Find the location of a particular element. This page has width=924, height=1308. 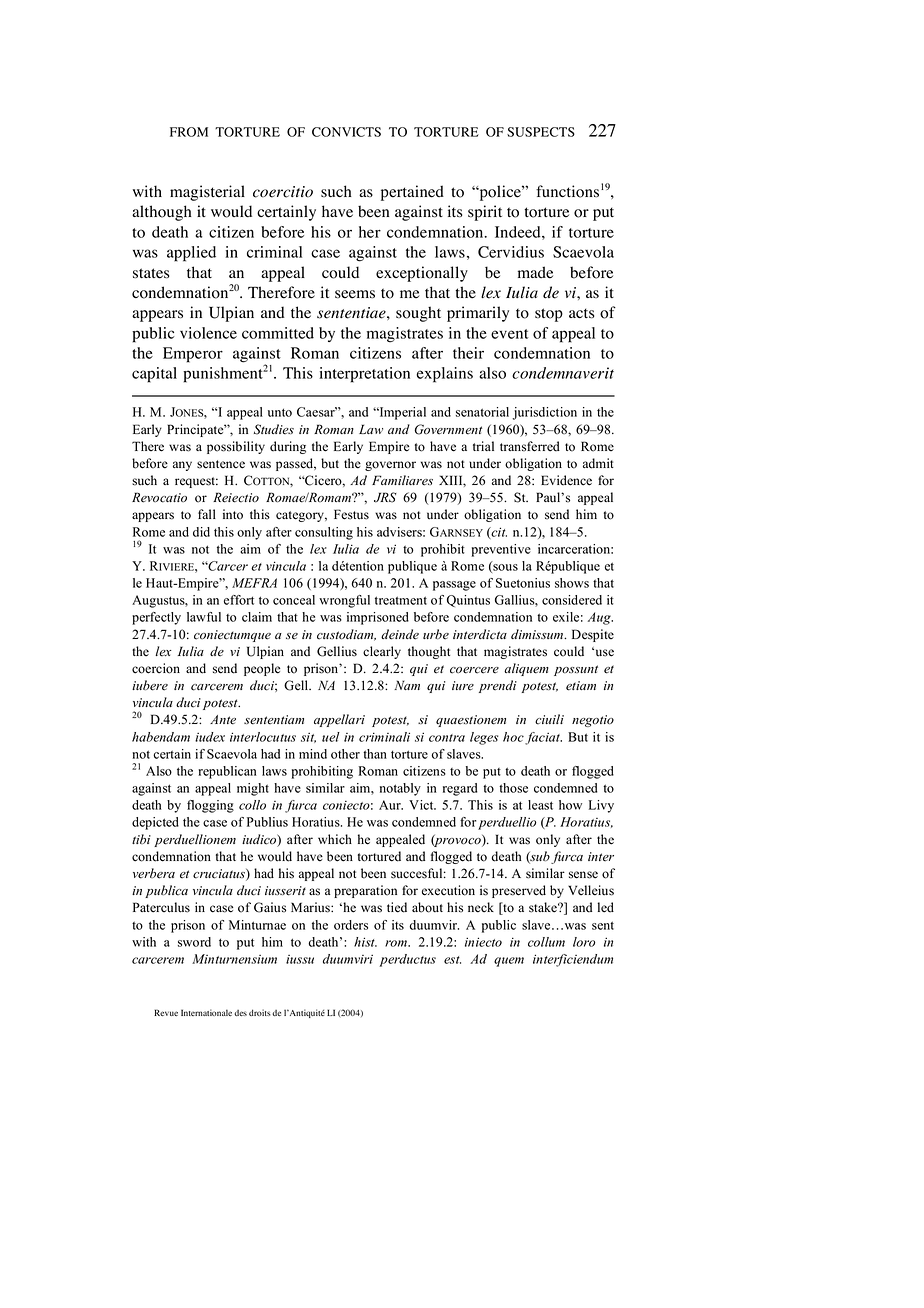

SUSPECTS is located at coordinates (541, 132).
